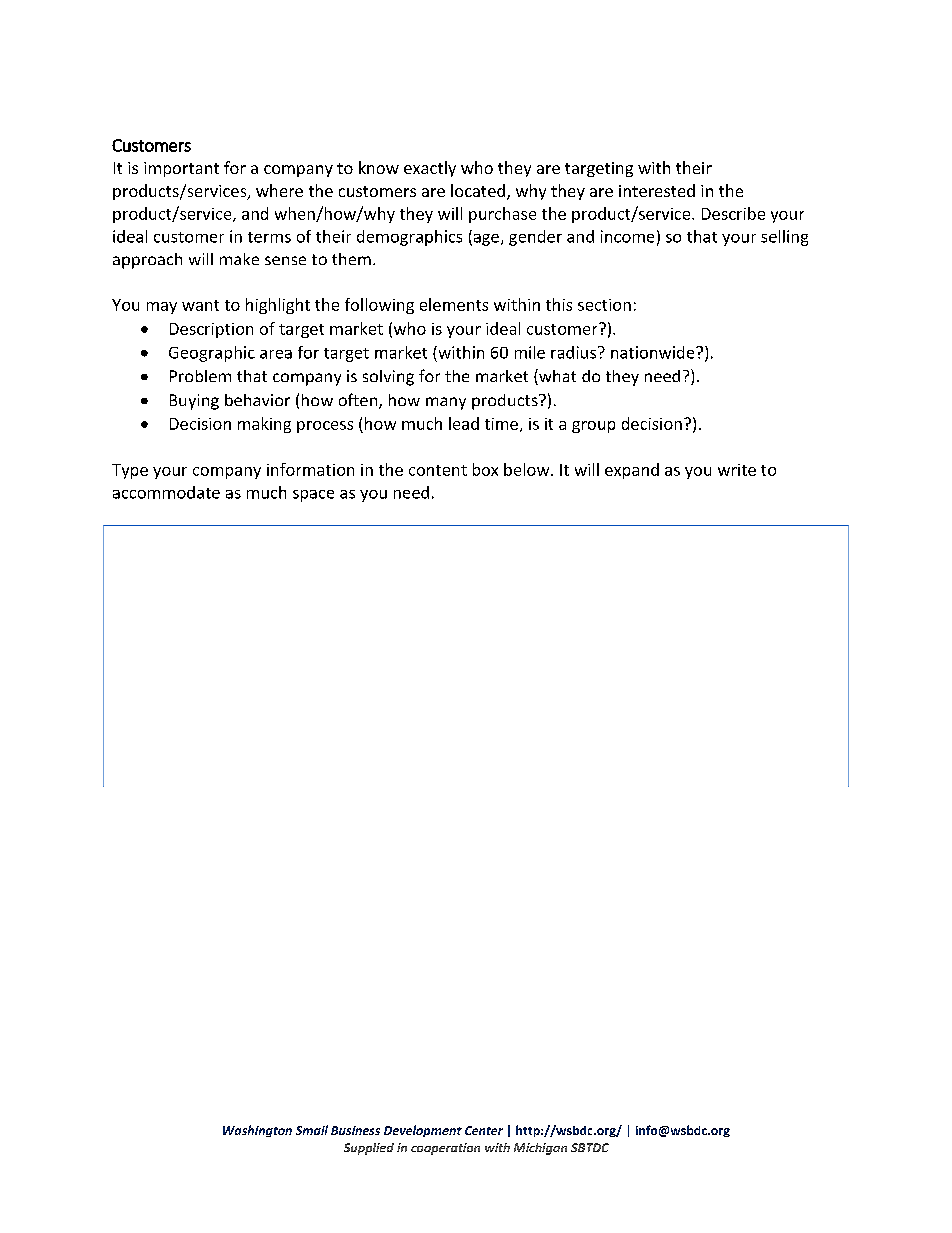 This screenshot has height=1233, width=952. I want to click on Describe, so click(733, 213).
